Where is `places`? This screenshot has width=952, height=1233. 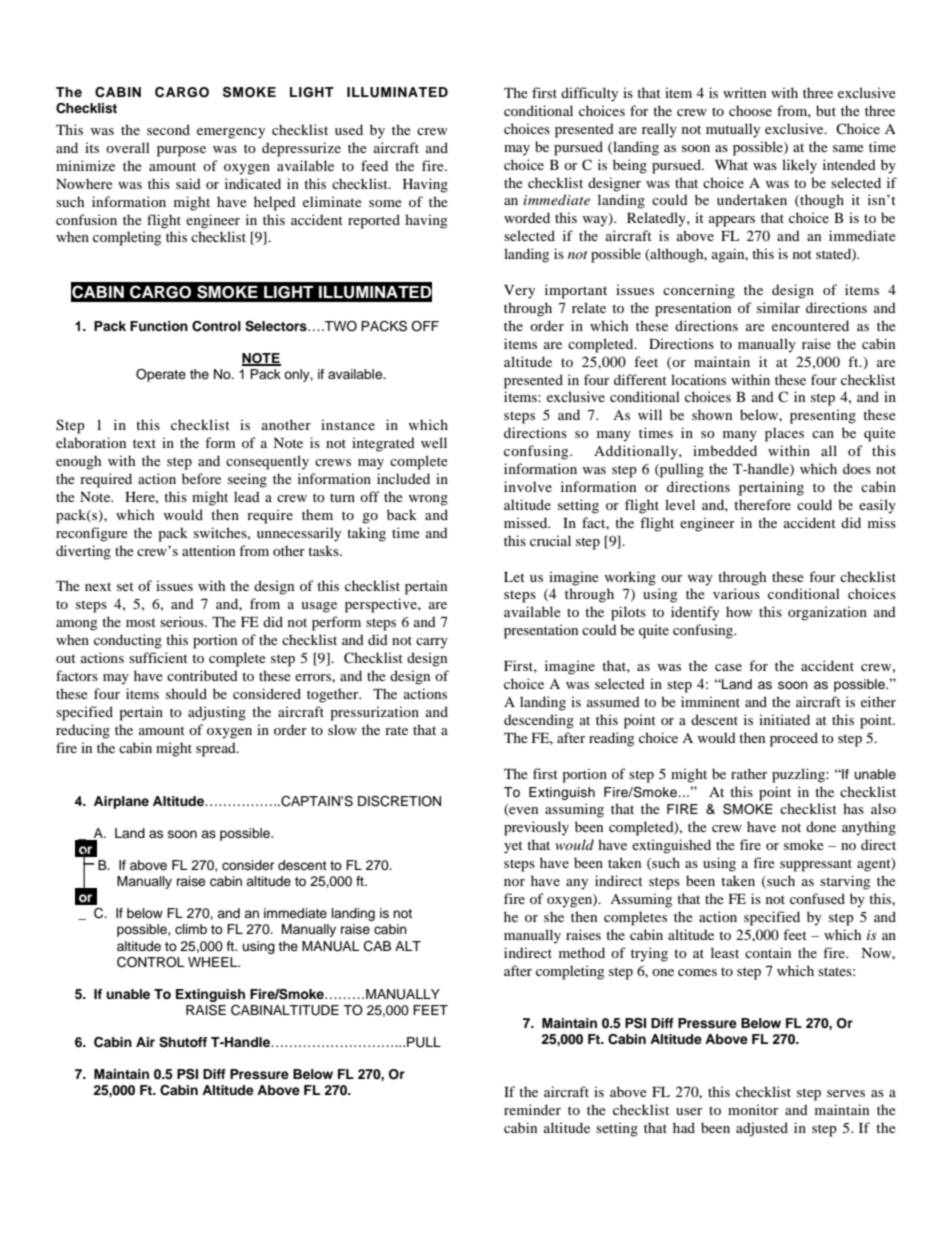 places is located at coordinates (784, 434).
